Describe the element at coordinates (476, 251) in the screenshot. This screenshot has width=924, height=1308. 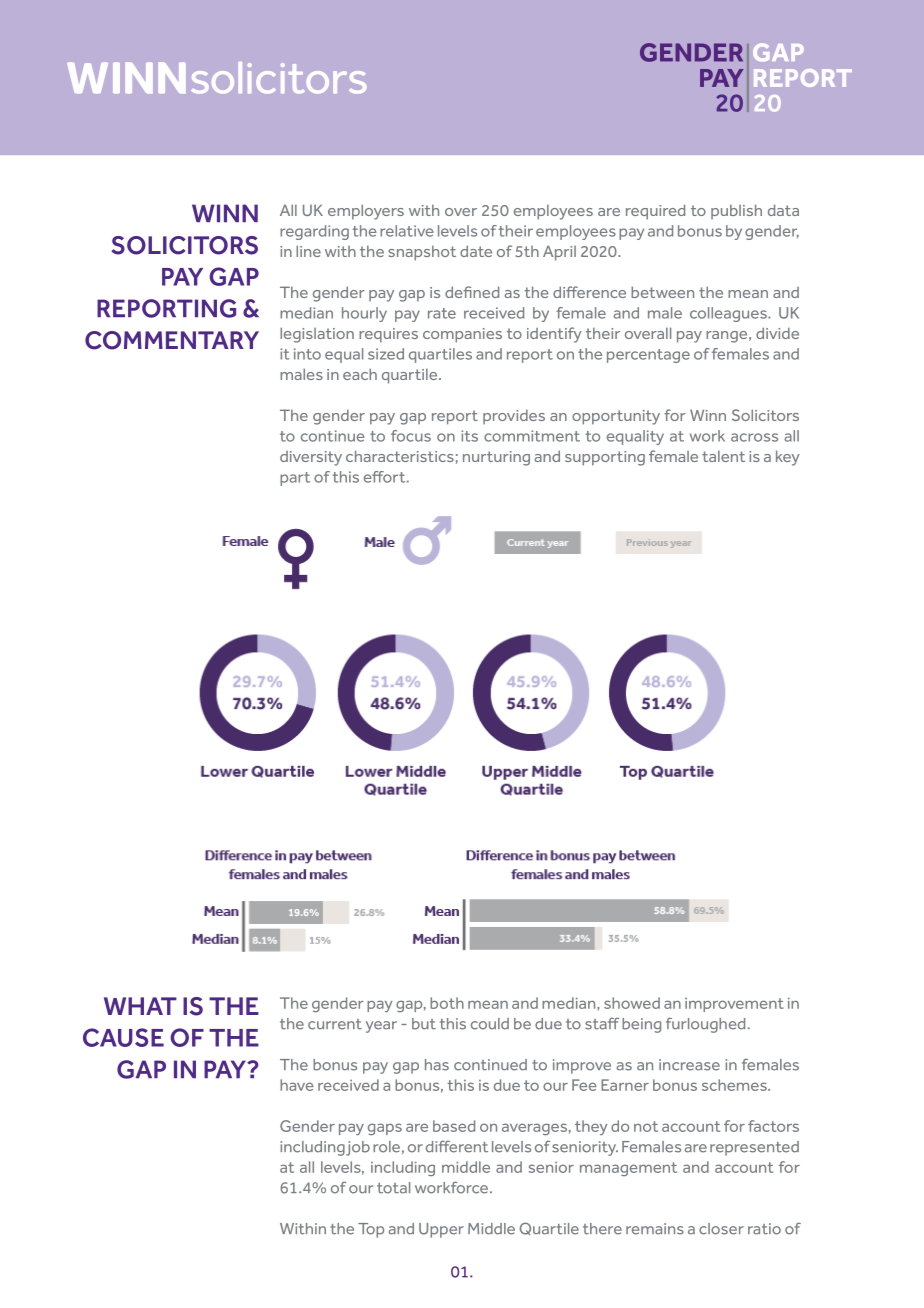
I see `date` at that location.
